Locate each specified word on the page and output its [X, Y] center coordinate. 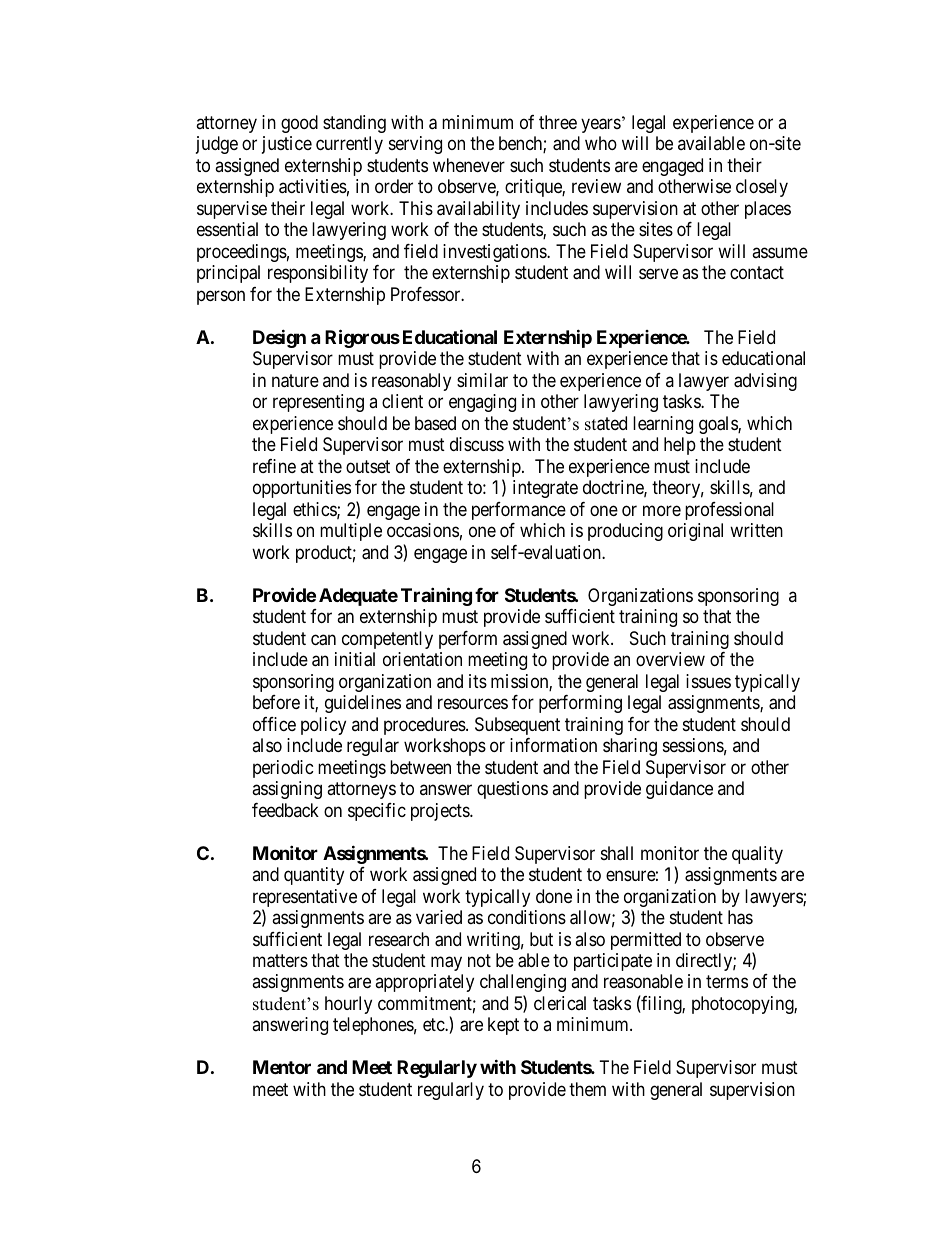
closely [762, 188]
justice [287, 145]
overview [670, 659]
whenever [469, 165]
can [323, 640]
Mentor [282, 1067]
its [478, 681]
